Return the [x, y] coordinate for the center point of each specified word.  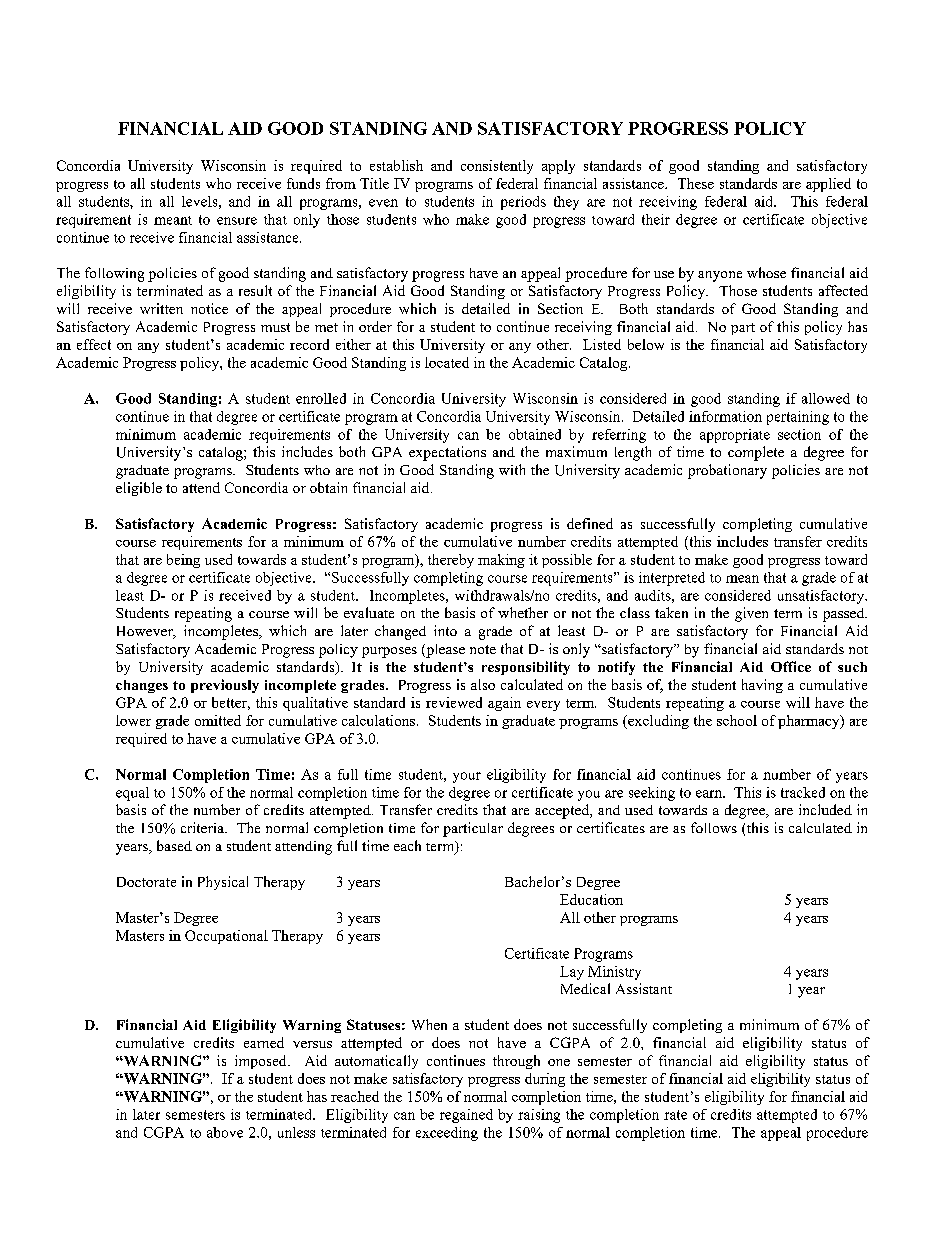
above [225, 1132]
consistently [497, 167]
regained [466, 1116]
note [483, 649]
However [146, 632]
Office [791, 666]
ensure [237, 221]
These [696, 183]
